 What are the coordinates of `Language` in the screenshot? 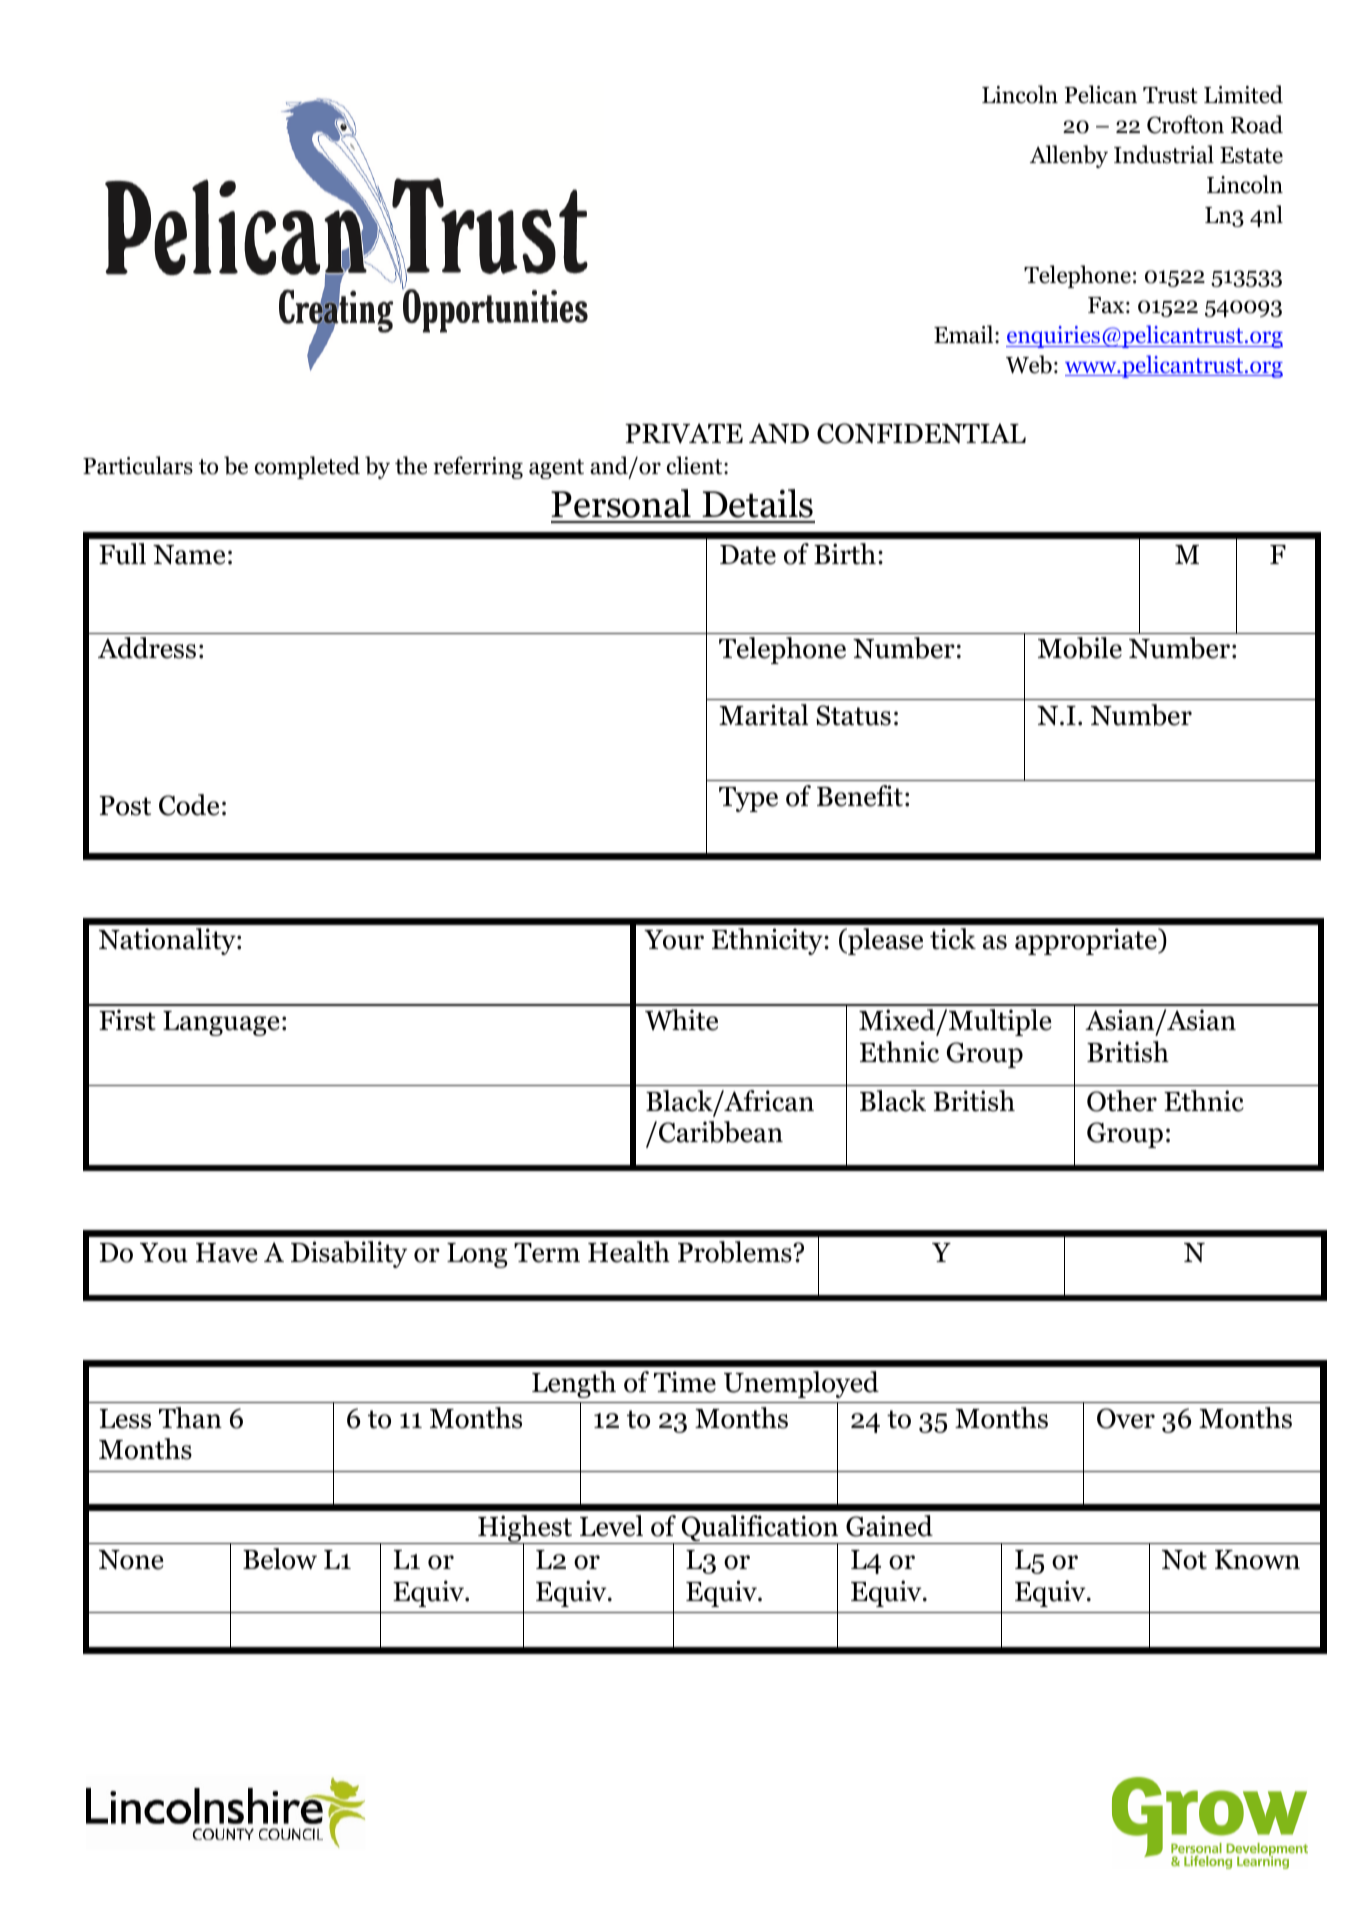 It's located at (221, 1023).
